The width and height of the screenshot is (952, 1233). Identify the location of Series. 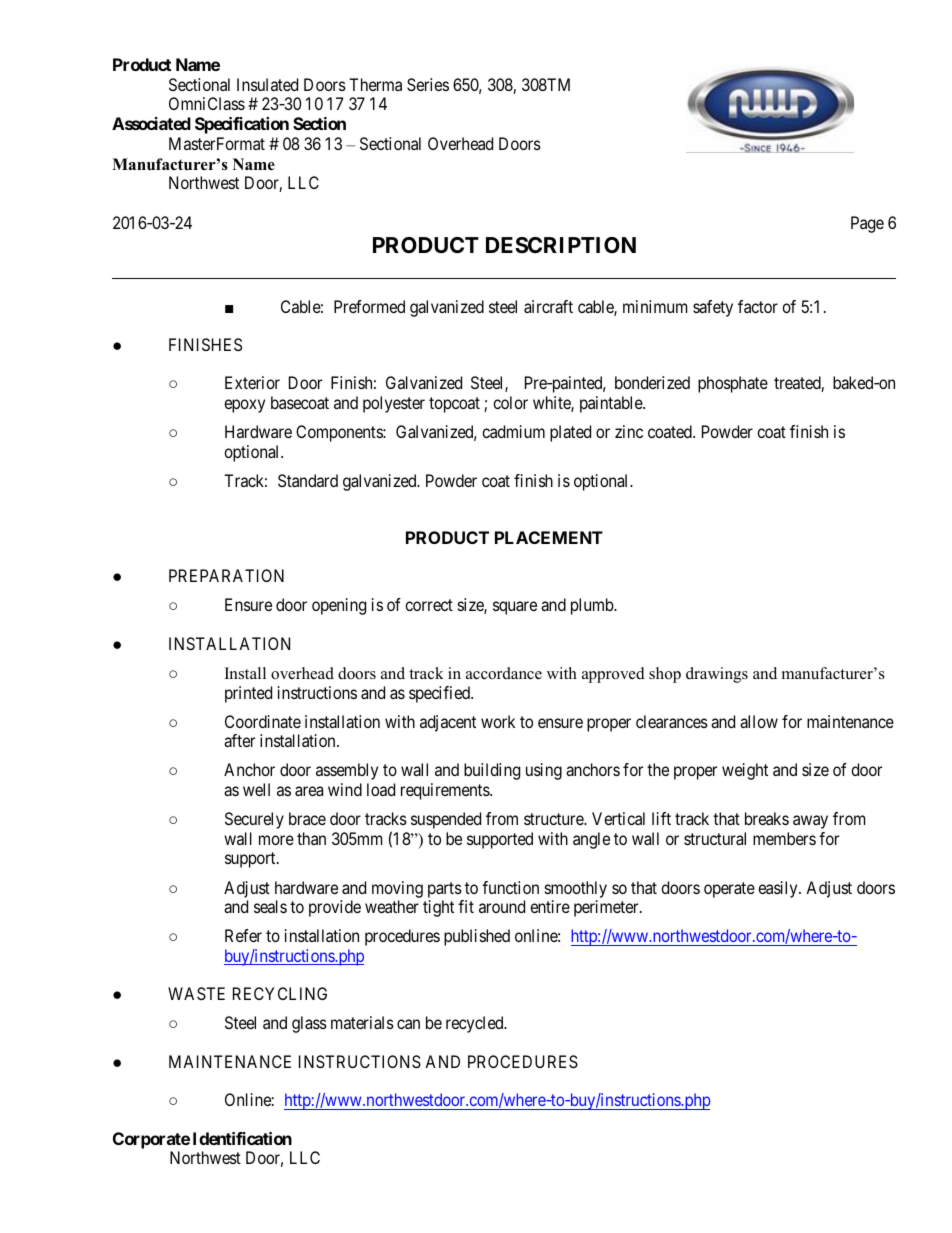
(428, 84).
